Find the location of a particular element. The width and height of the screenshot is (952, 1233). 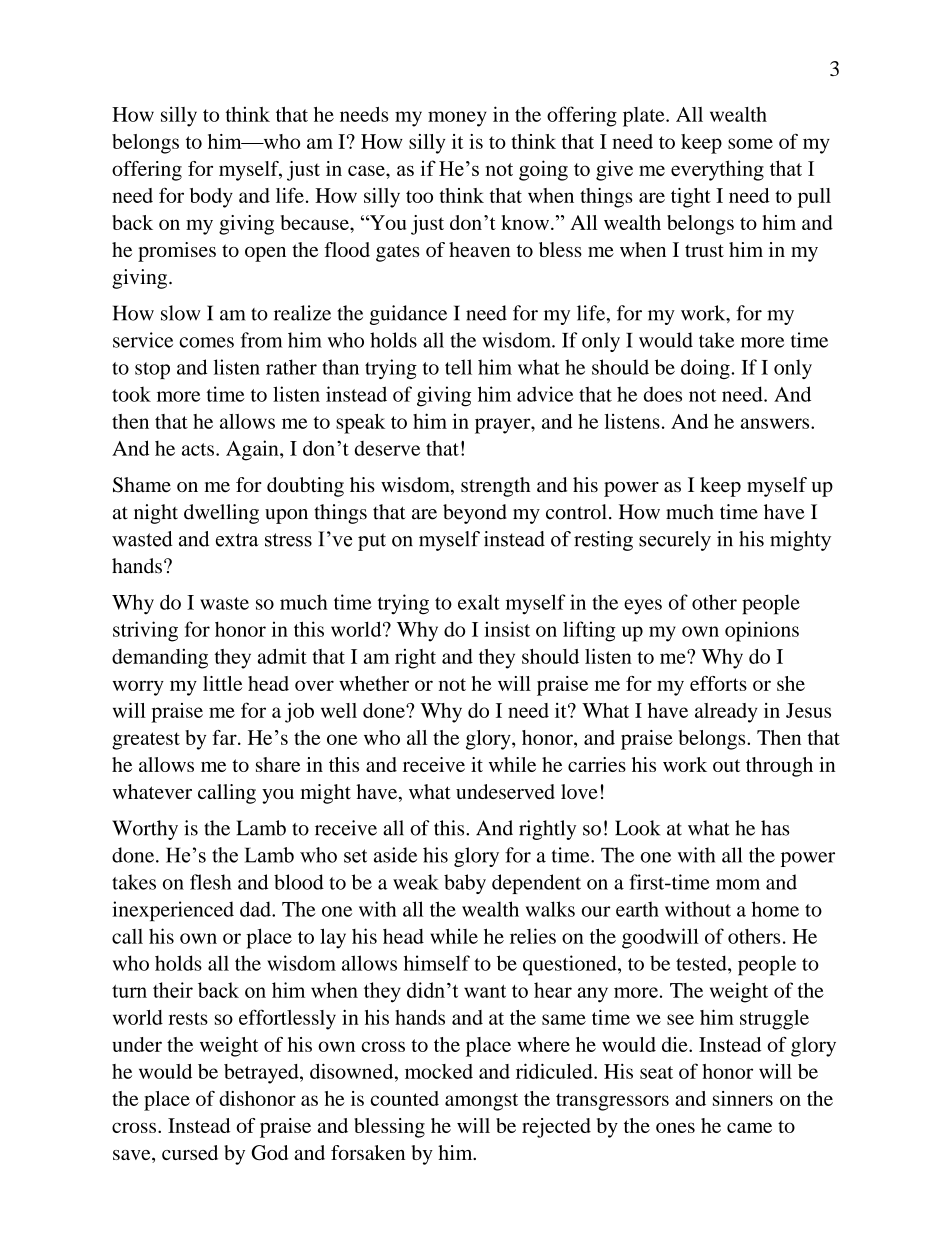

acts is located at coordinates (198, 449).
